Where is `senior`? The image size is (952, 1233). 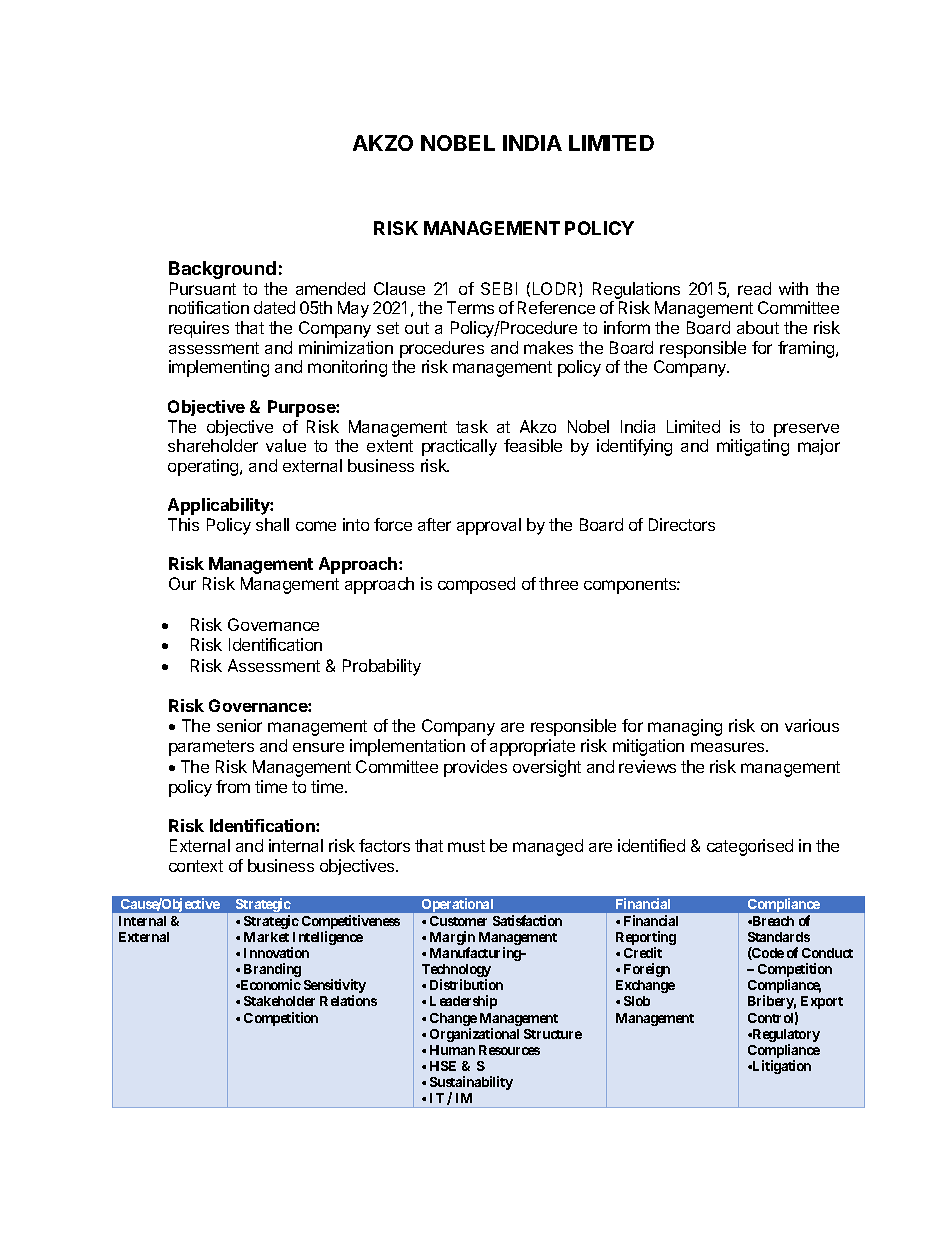
senior is located at coordinates (239, 725).
